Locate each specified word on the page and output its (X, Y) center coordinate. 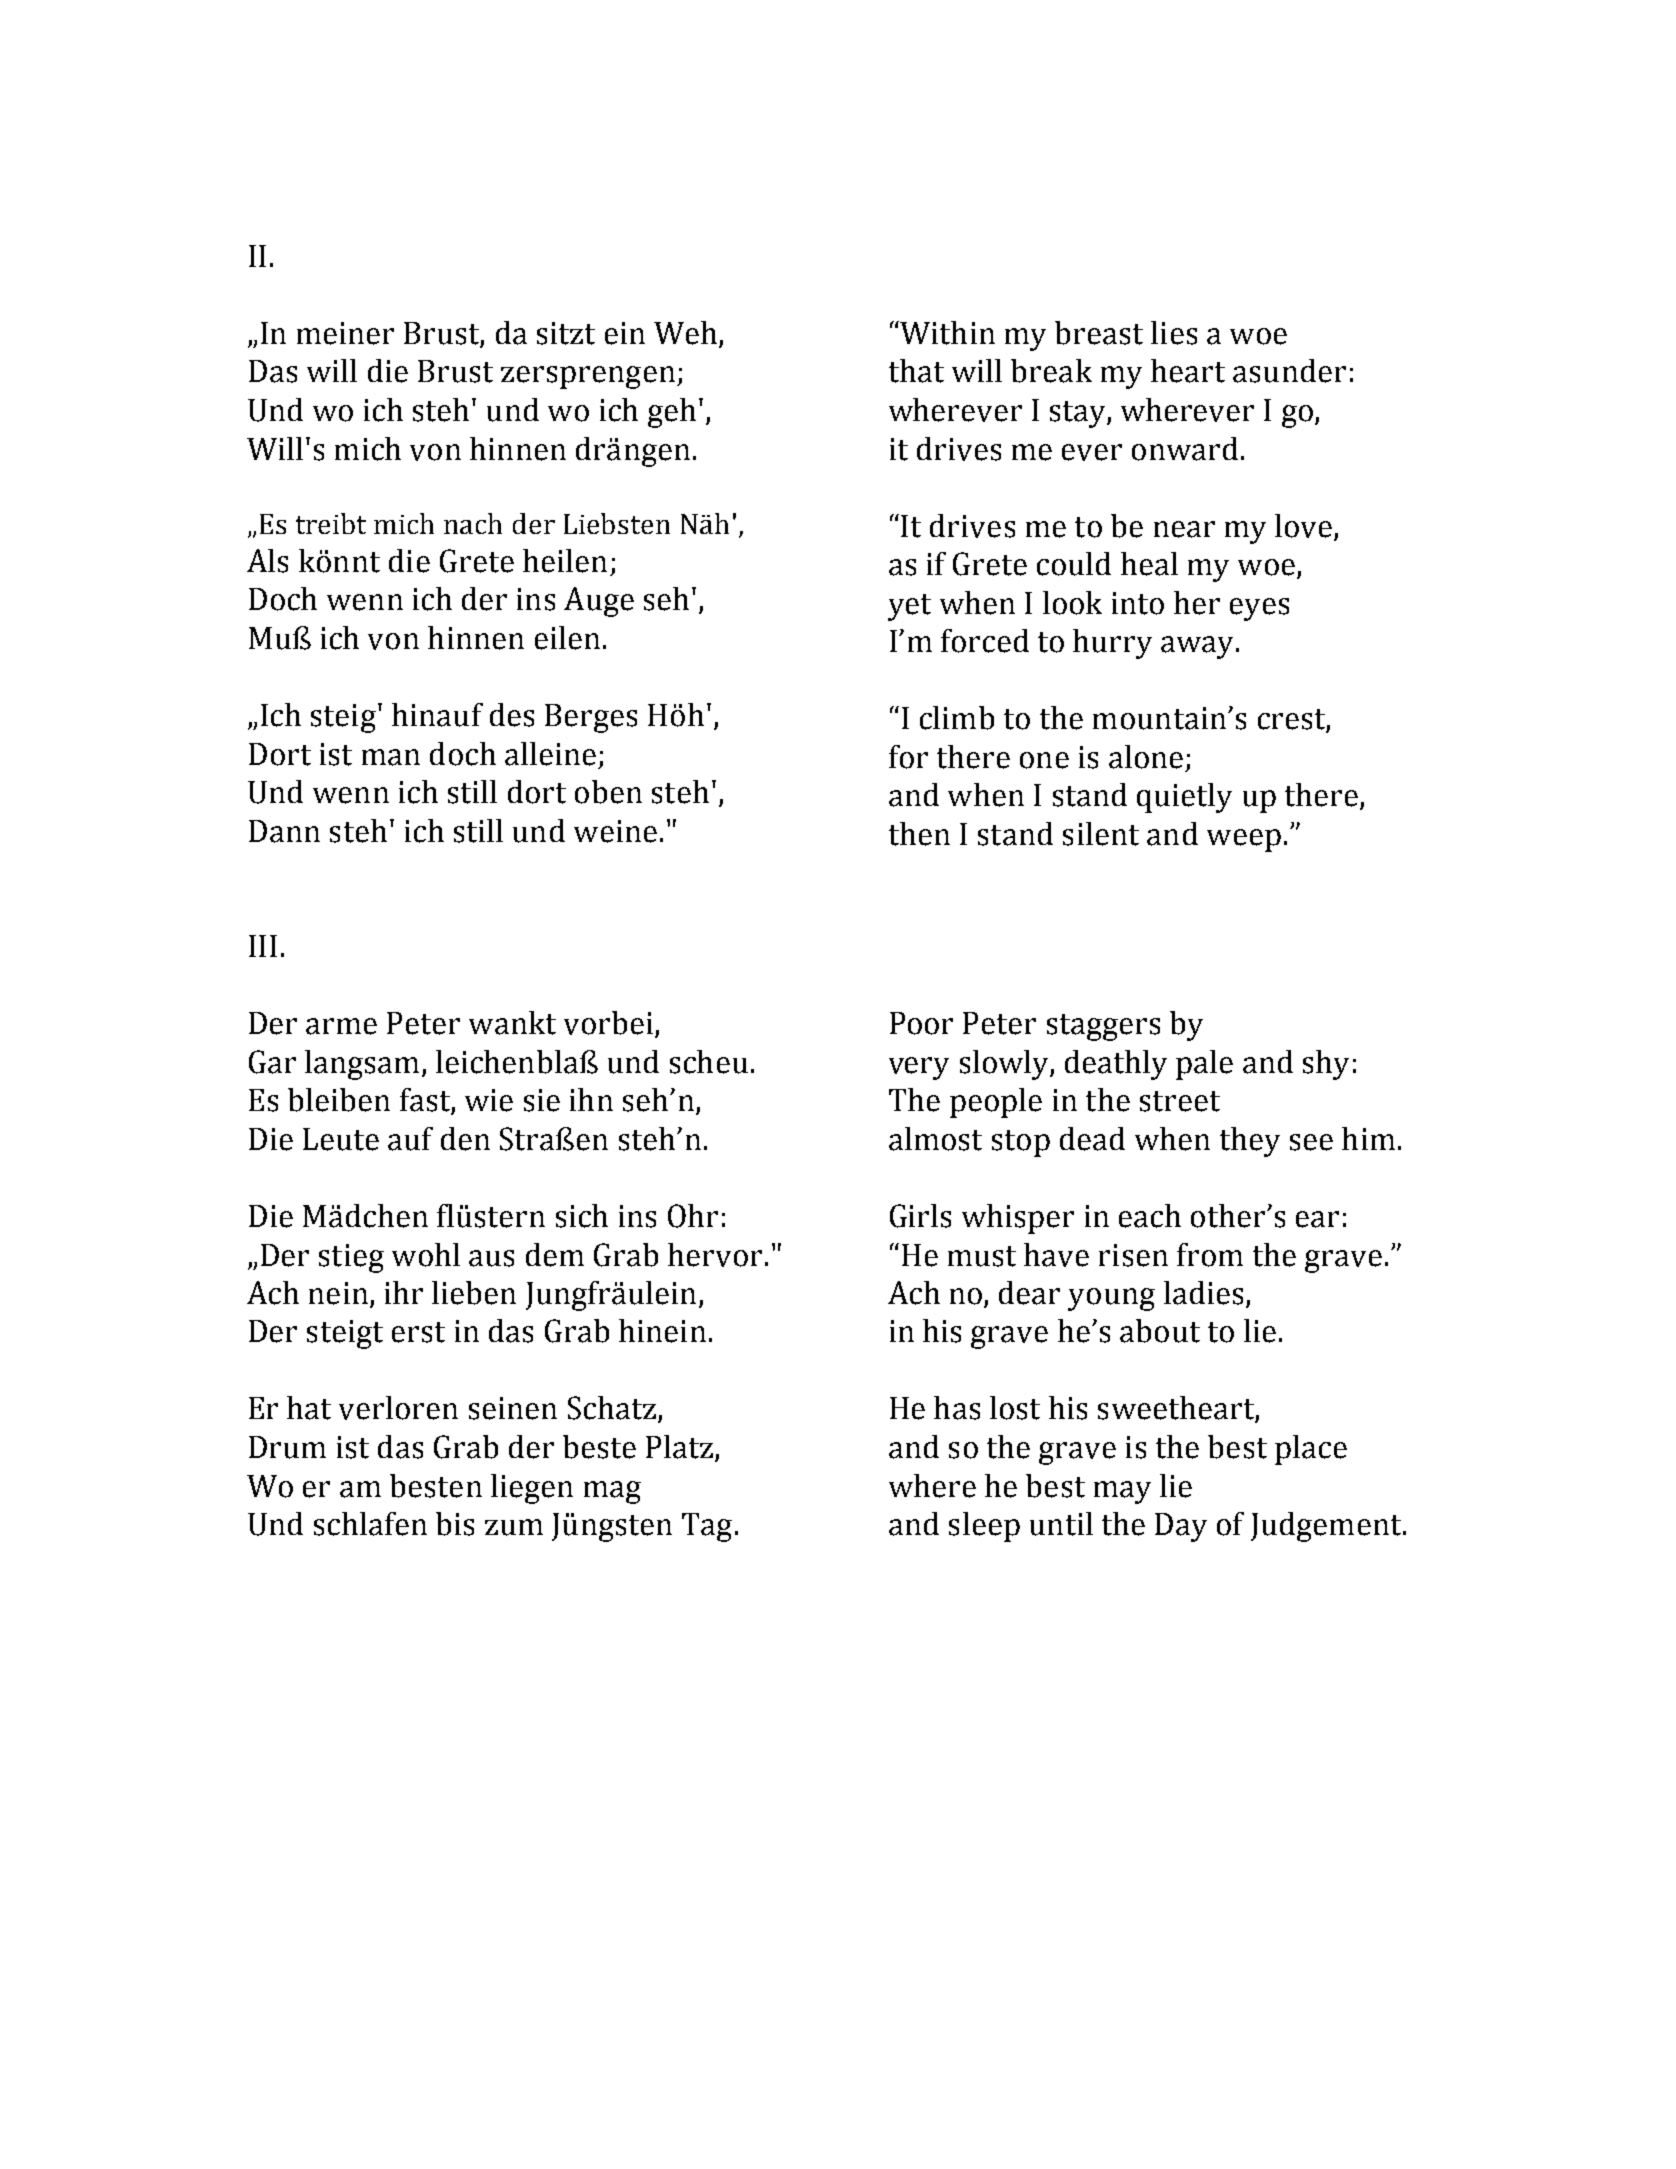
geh (672, 413)
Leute (341, 1139)
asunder (1289, 371)
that (916, 371)
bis (455, 1524)
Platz (681, 1448)
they (1250, 1142)
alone (1146, 757)
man (391, 757)
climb (957, 718)
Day (1181, 1527)
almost (935, 1139)
